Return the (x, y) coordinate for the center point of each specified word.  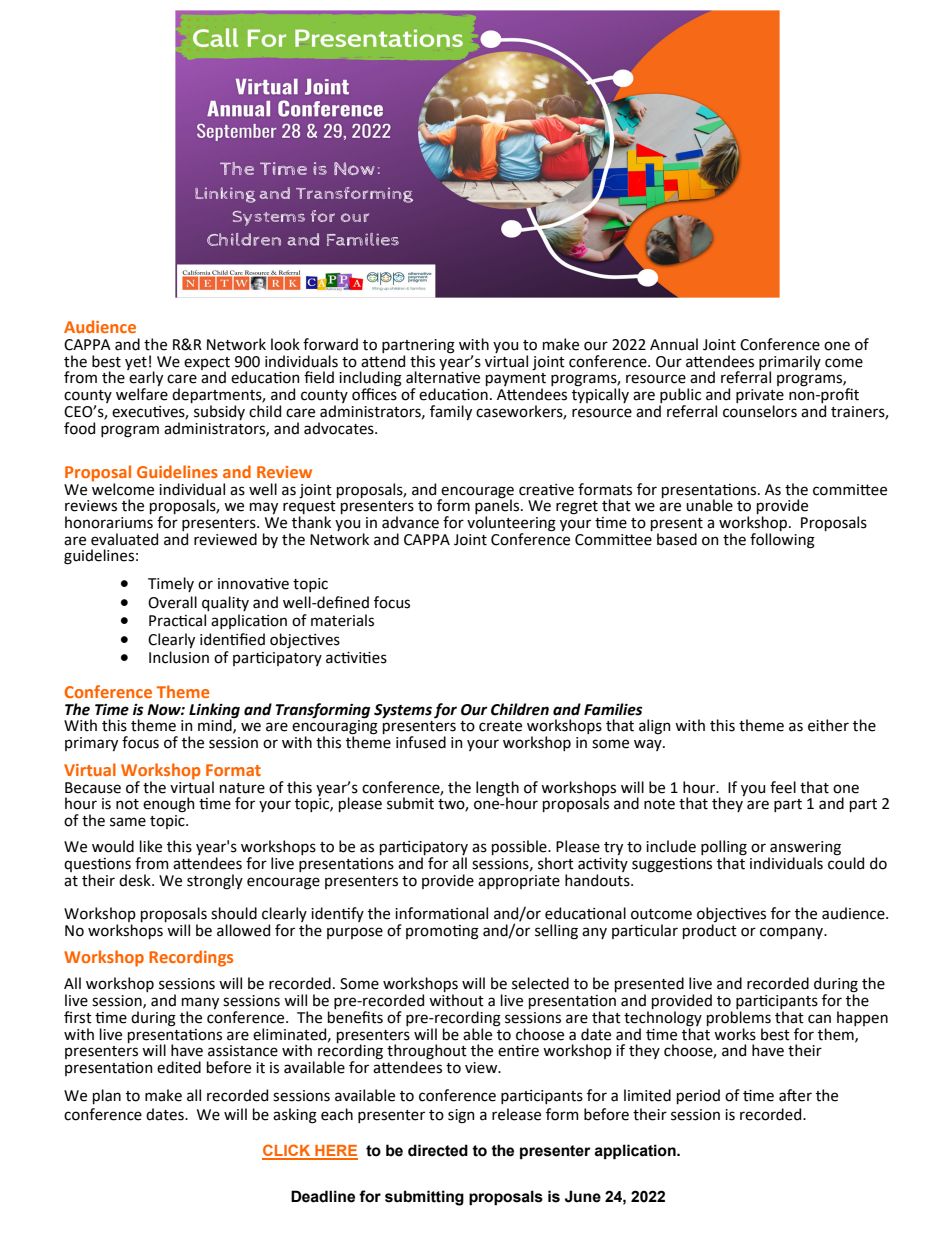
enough (169, 805)
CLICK (287, 1151)
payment (516, 381)
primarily (790, 363)
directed (438, 1150)
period (698, 1096)
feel (783, 787)
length (497, 789)
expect (207, 364)
